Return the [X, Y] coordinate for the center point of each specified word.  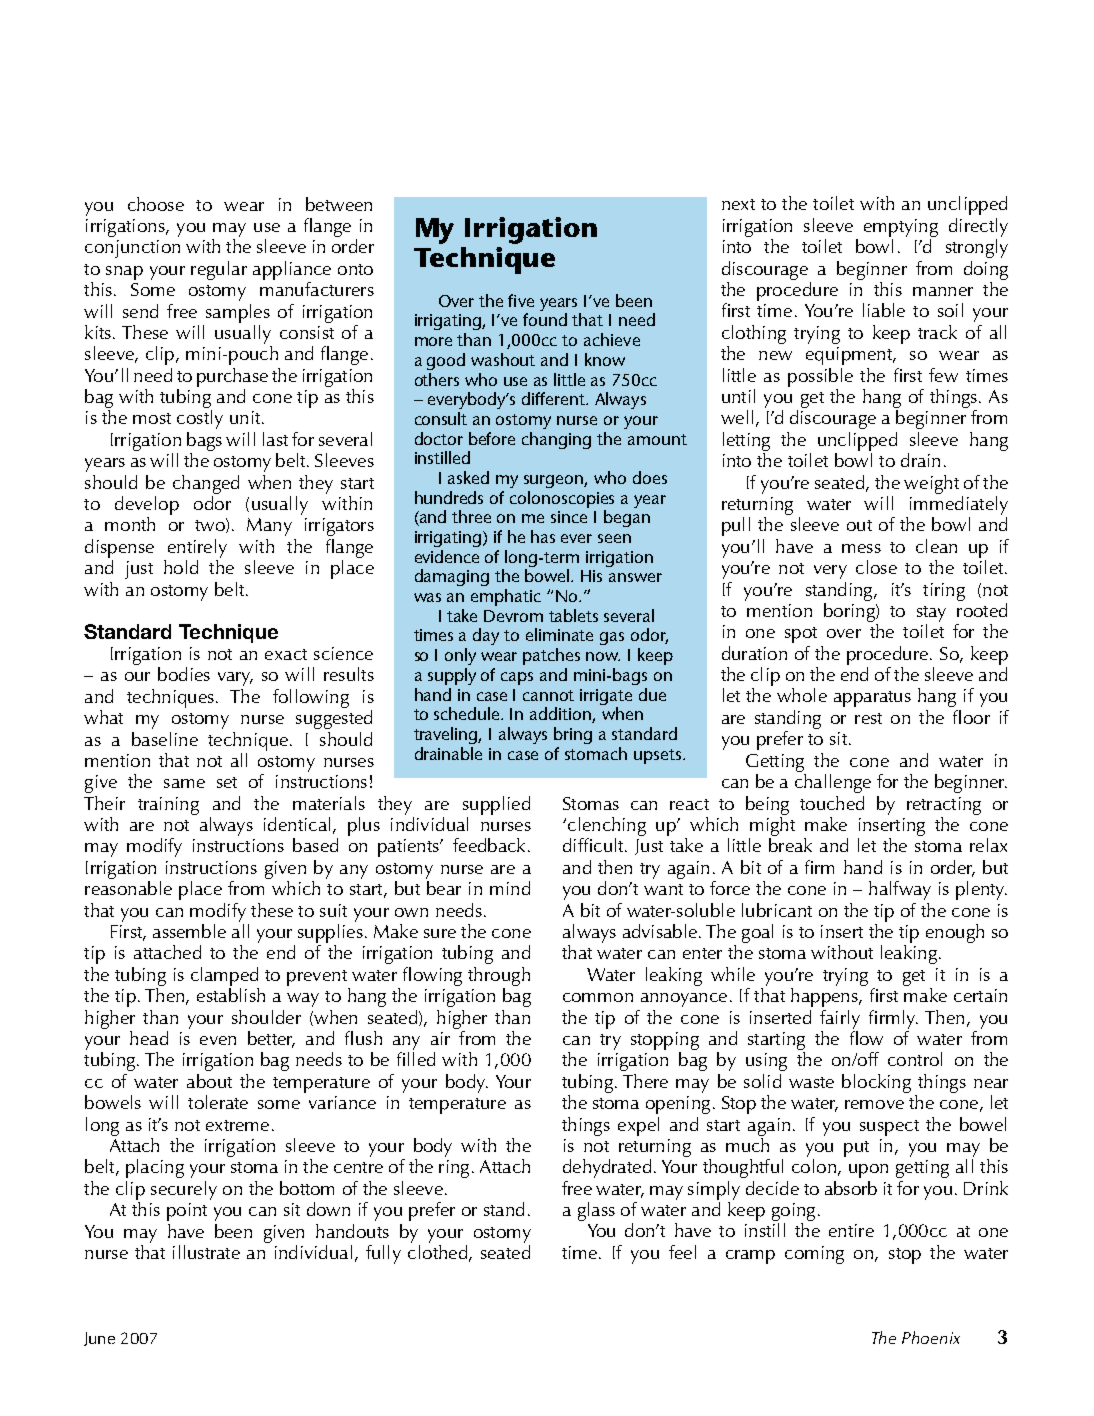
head [149, 1038]
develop [147, 507]
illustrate [206, 1252]
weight [931, 484]
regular [219, 270]
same [184, 783]
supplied [496, 805]
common [598, 997]
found [545, 319]
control [915, 1059]
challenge [833, 782]
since [569, 517]
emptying [901, 228]
